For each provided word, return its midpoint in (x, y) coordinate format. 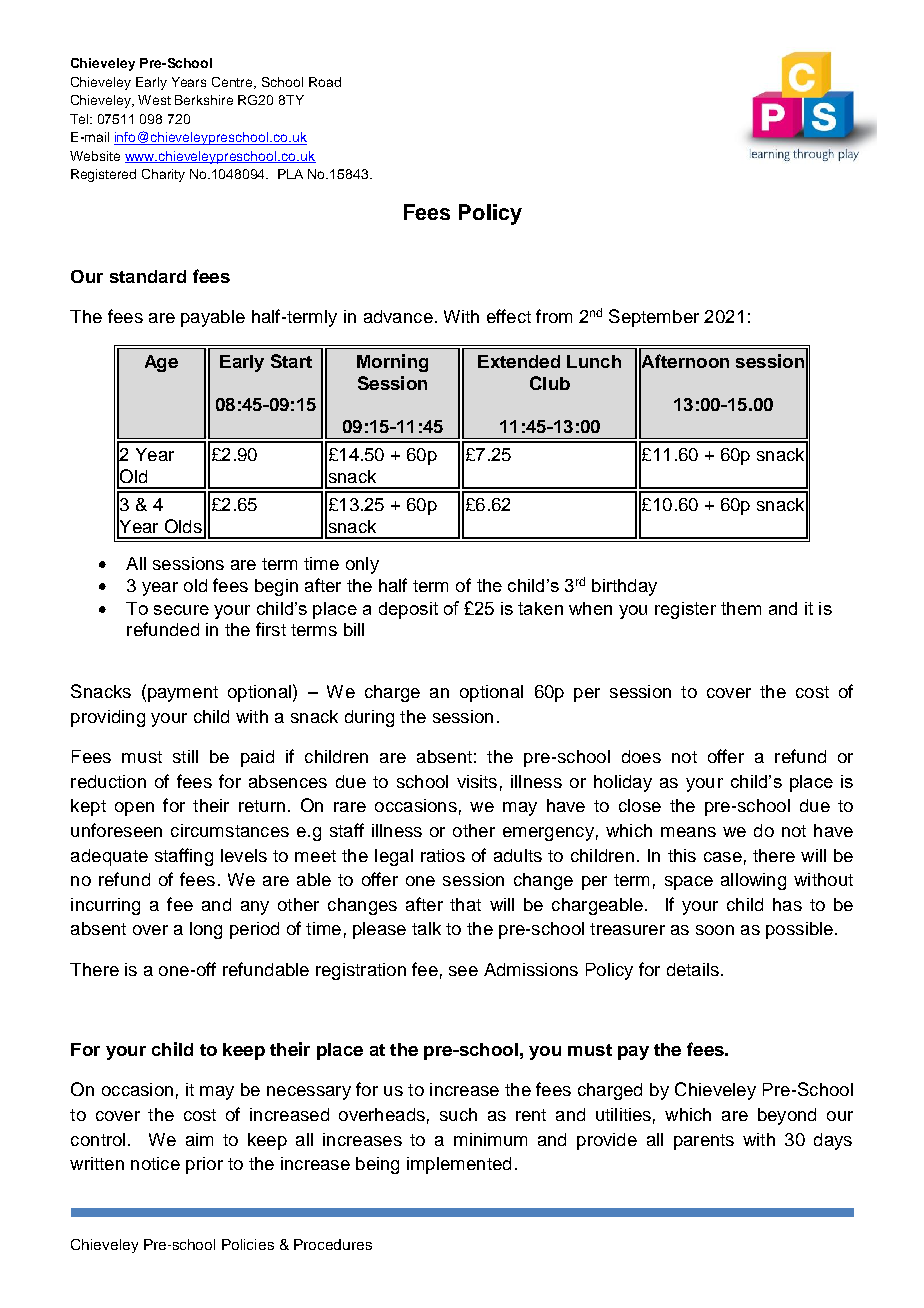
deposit (408, 610)
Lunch (594, 361)
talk (426, 928)
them (741, 608)
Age (161, 363)
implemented (459, 1165)
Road (325, 82)
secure (181, 610)
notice (155, 1163)
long (206, 930)
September (654, 318)
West (154, 100)
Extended (519, 361)
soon (715, 930)
